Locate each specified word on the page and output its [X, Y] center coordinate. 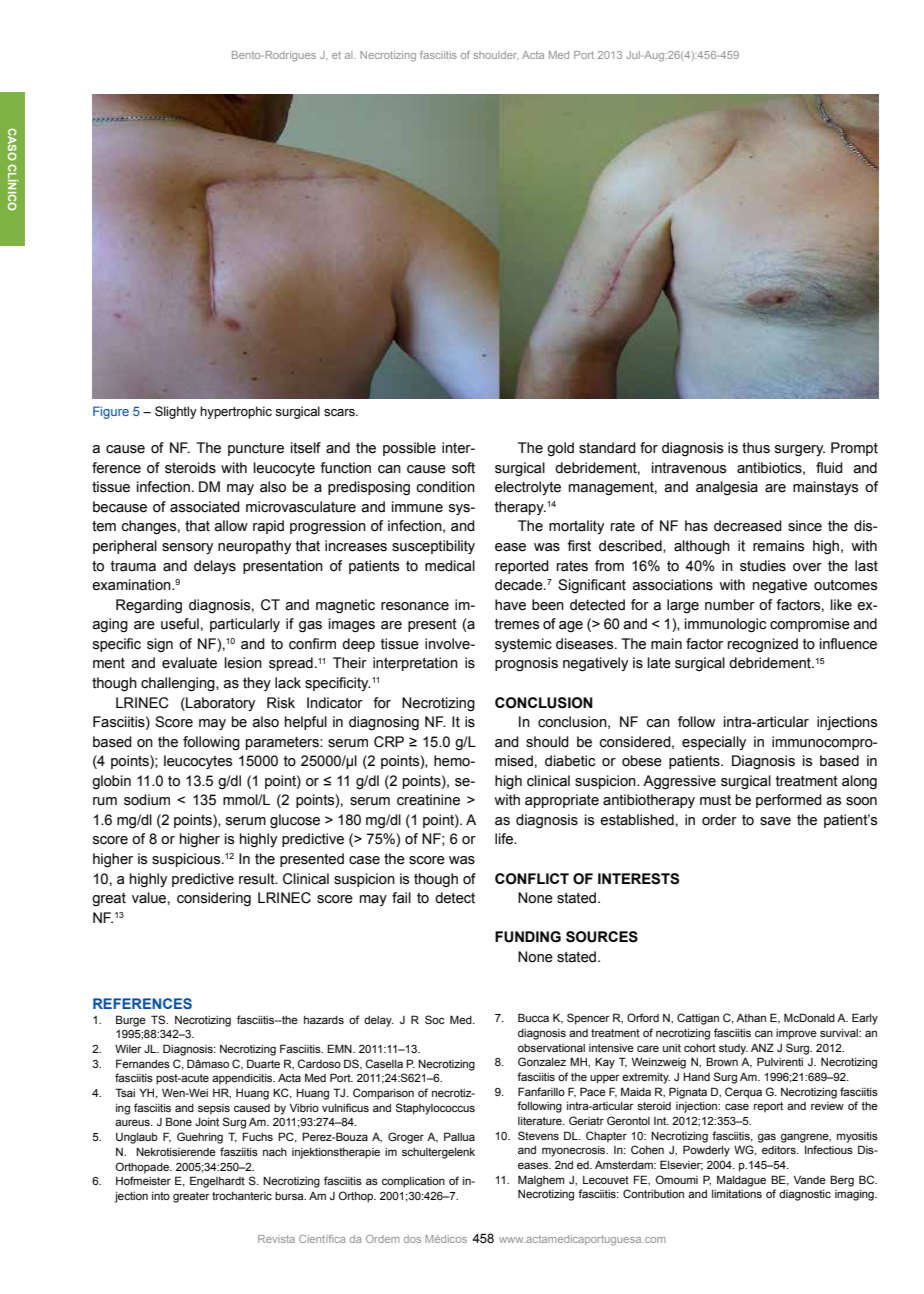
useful [180, 624]
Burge [131, 1021]
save [775, 821]
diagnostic [805, 1195]
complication [413, 1182]
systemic [523, 645]
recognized [763, 645]
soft [463, 468]
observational [551, 1048]
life [505, 839]
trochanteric [242, 1196]
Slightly [176, 412]
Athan [751, 1017]
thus [756, 448]
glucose [295, 821]
